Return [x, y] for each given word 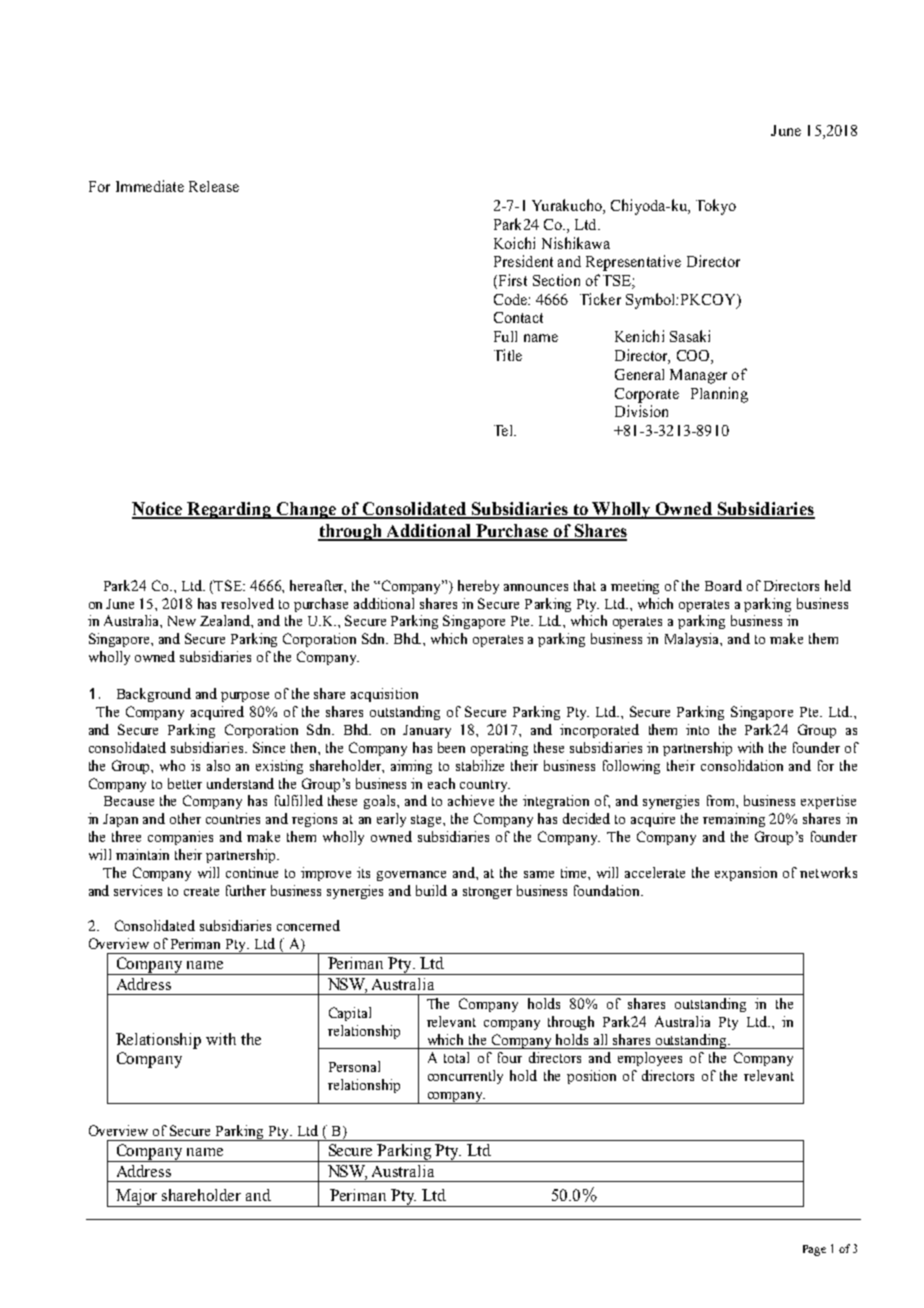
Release [214, 186]
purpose [245, 697]
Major [137, 1198]
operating [499, 749]
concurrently [465, 1077]
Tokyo [716, 207]
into [697, 729]
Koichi [514, 243]
